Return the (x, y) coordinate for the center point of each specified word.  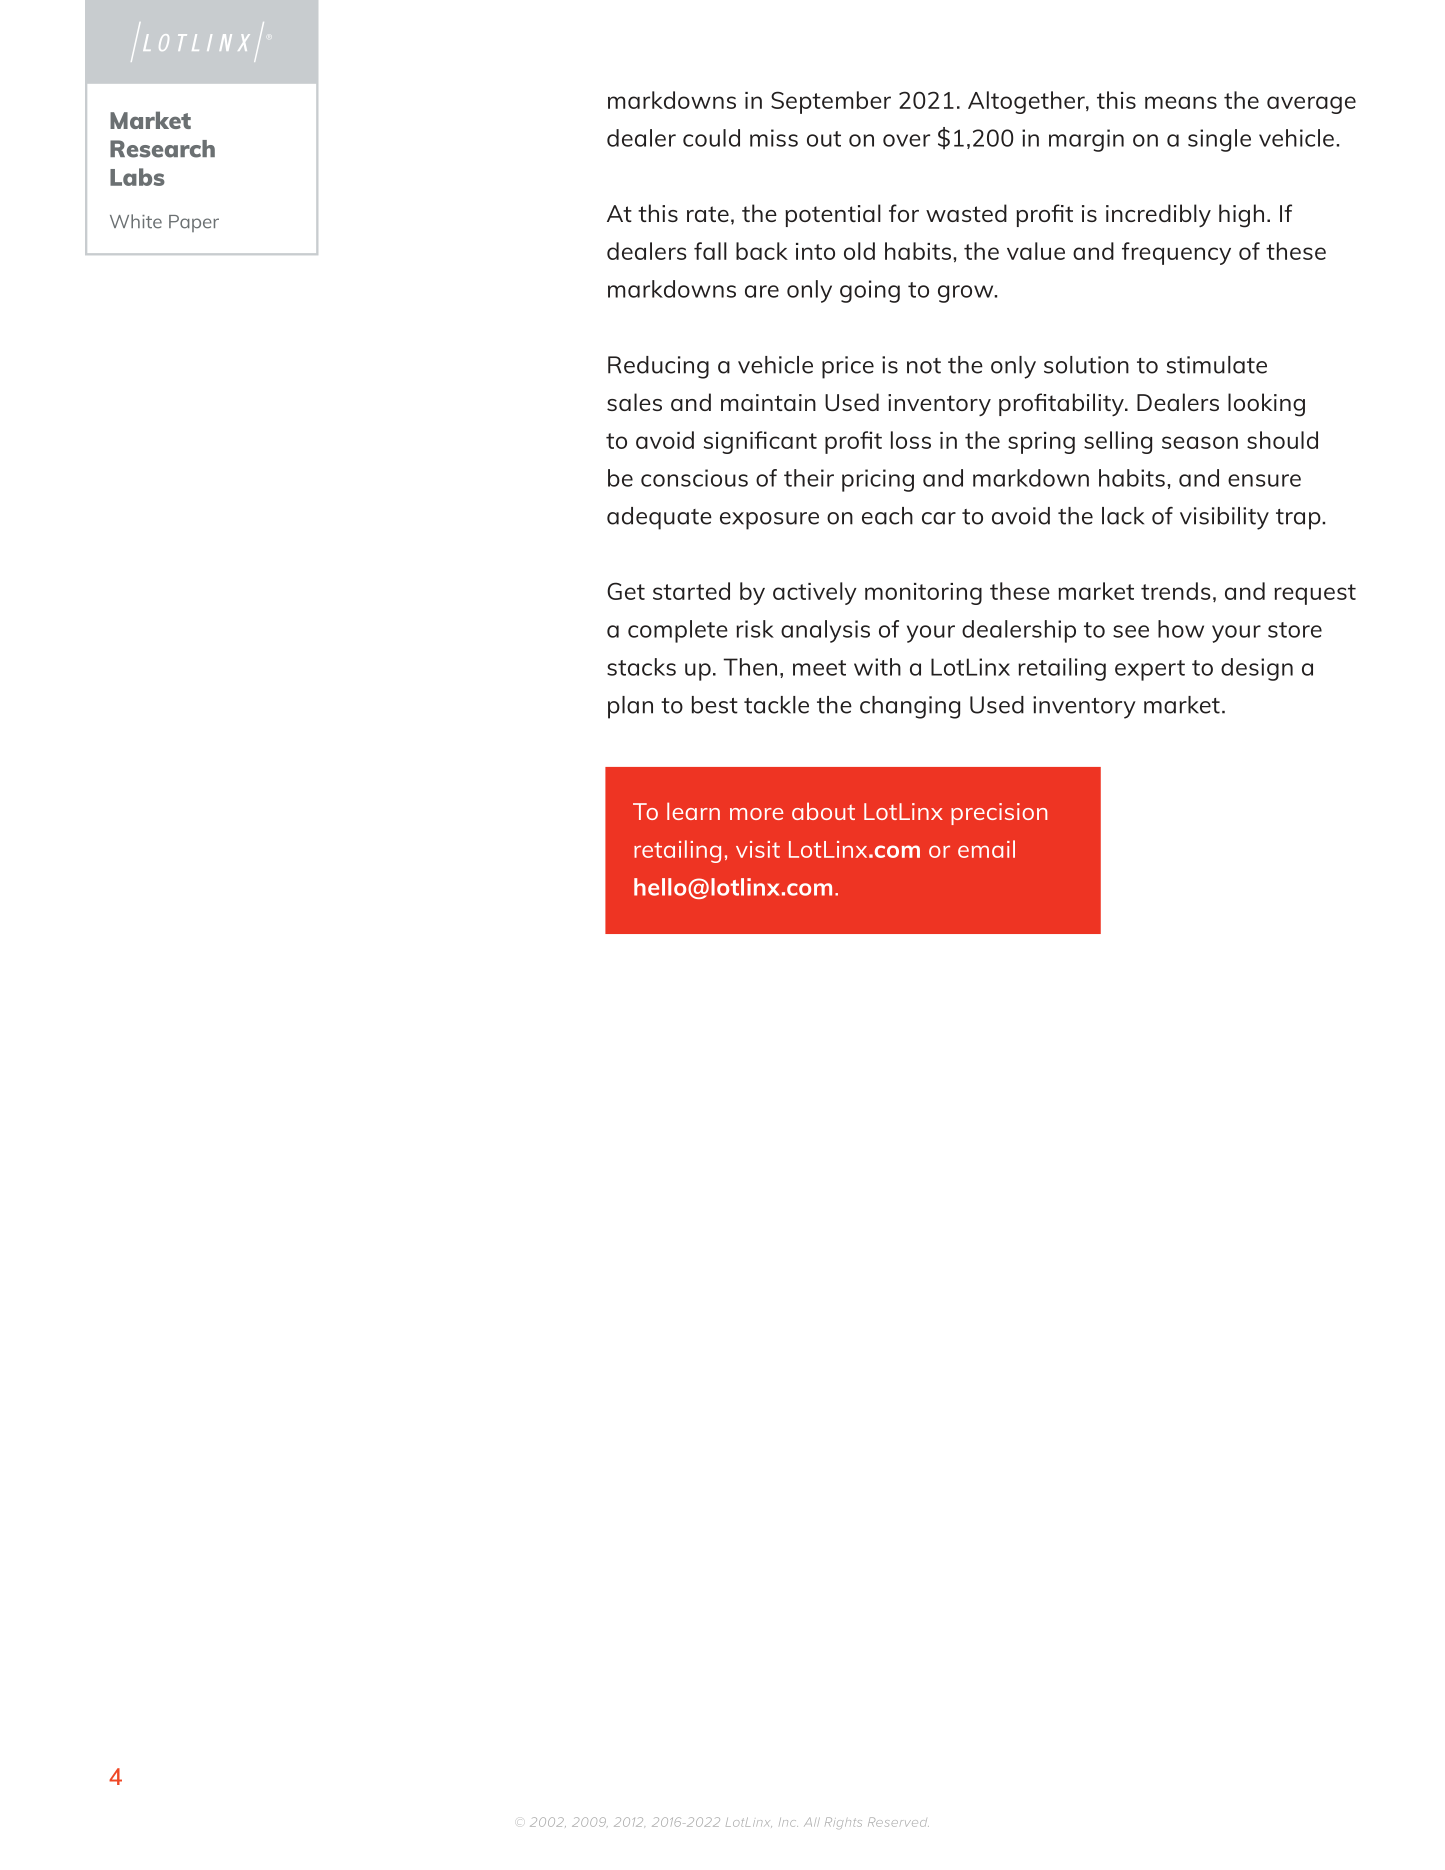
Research (162, 149)
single (1219, 140)
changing (910, 707)
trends (1176, 591)
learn (693, 811)
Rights (843, 1823)
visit (758, 849)
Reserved (898, 1822)
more (756, 814)
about (823, 811)
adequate (659, 518)
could (711, 138)
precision (999, 814)
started (691, 591)
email (986, 849)
